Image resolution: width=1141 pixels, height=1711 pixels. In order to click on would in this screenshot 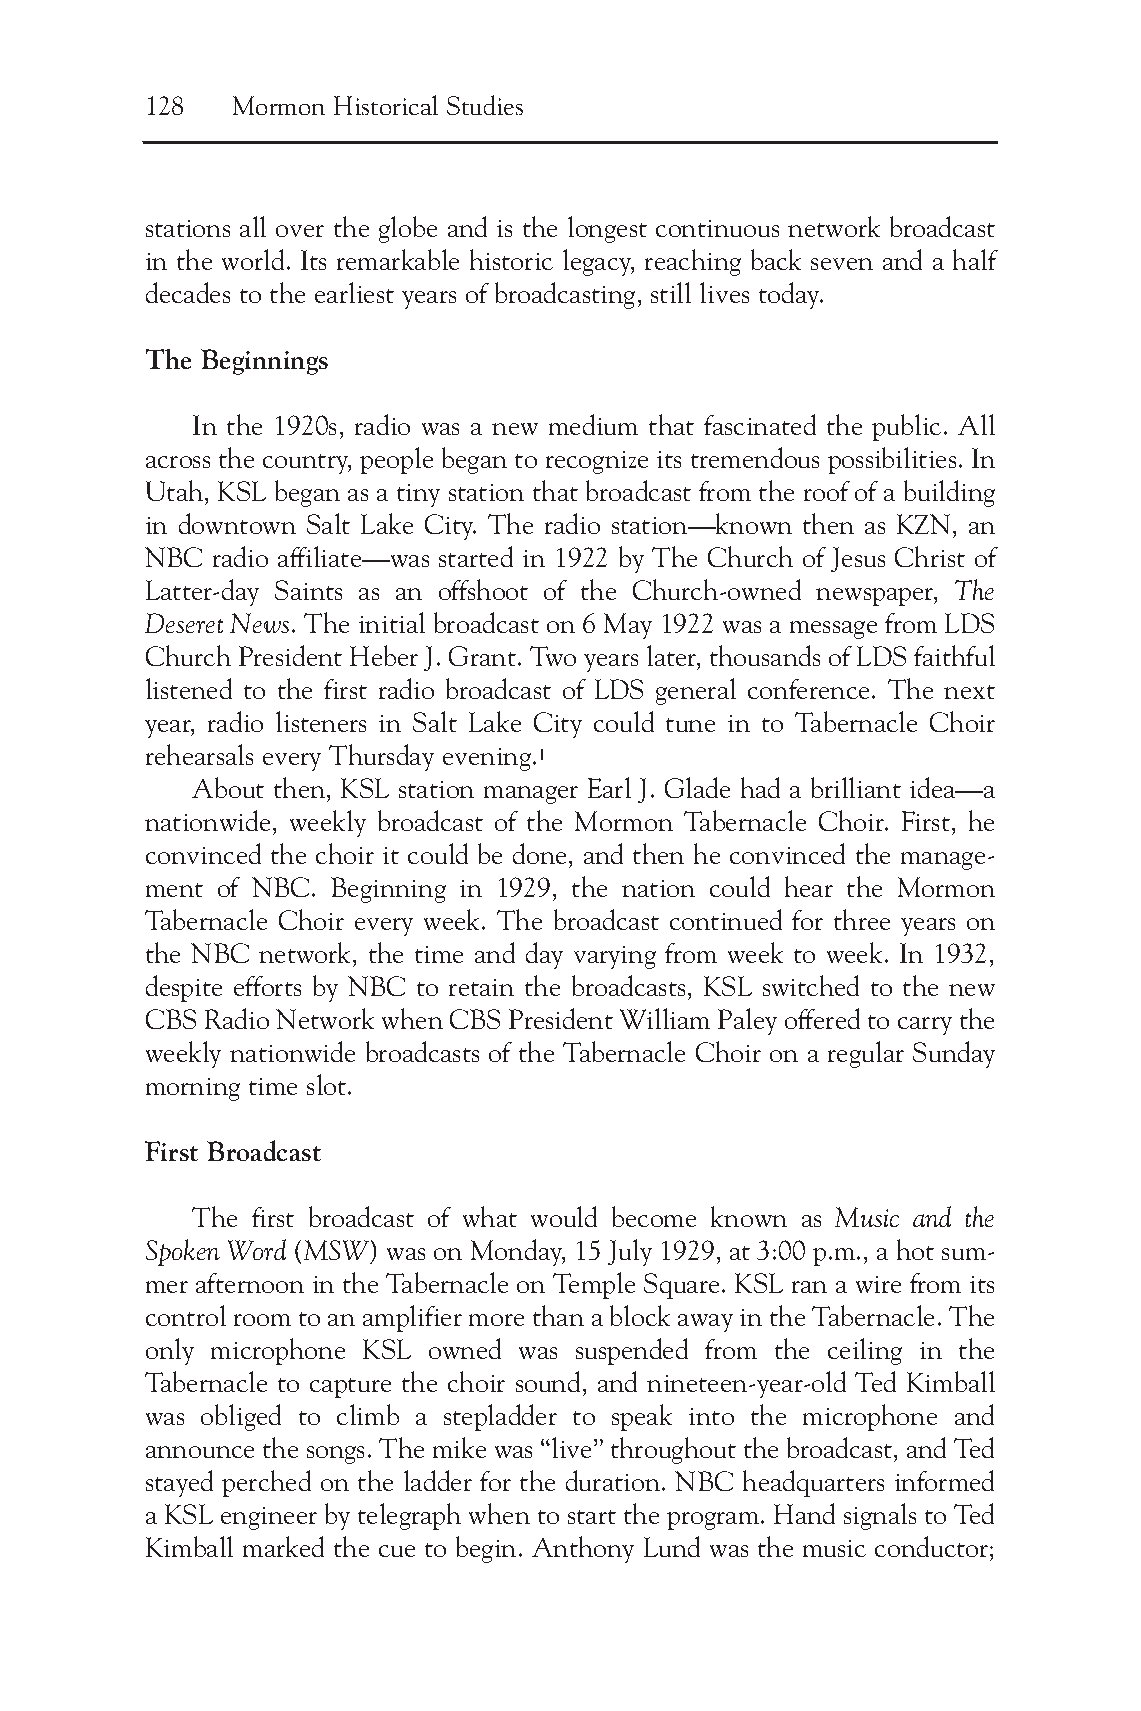, I will do `click(564, 1216)`.
